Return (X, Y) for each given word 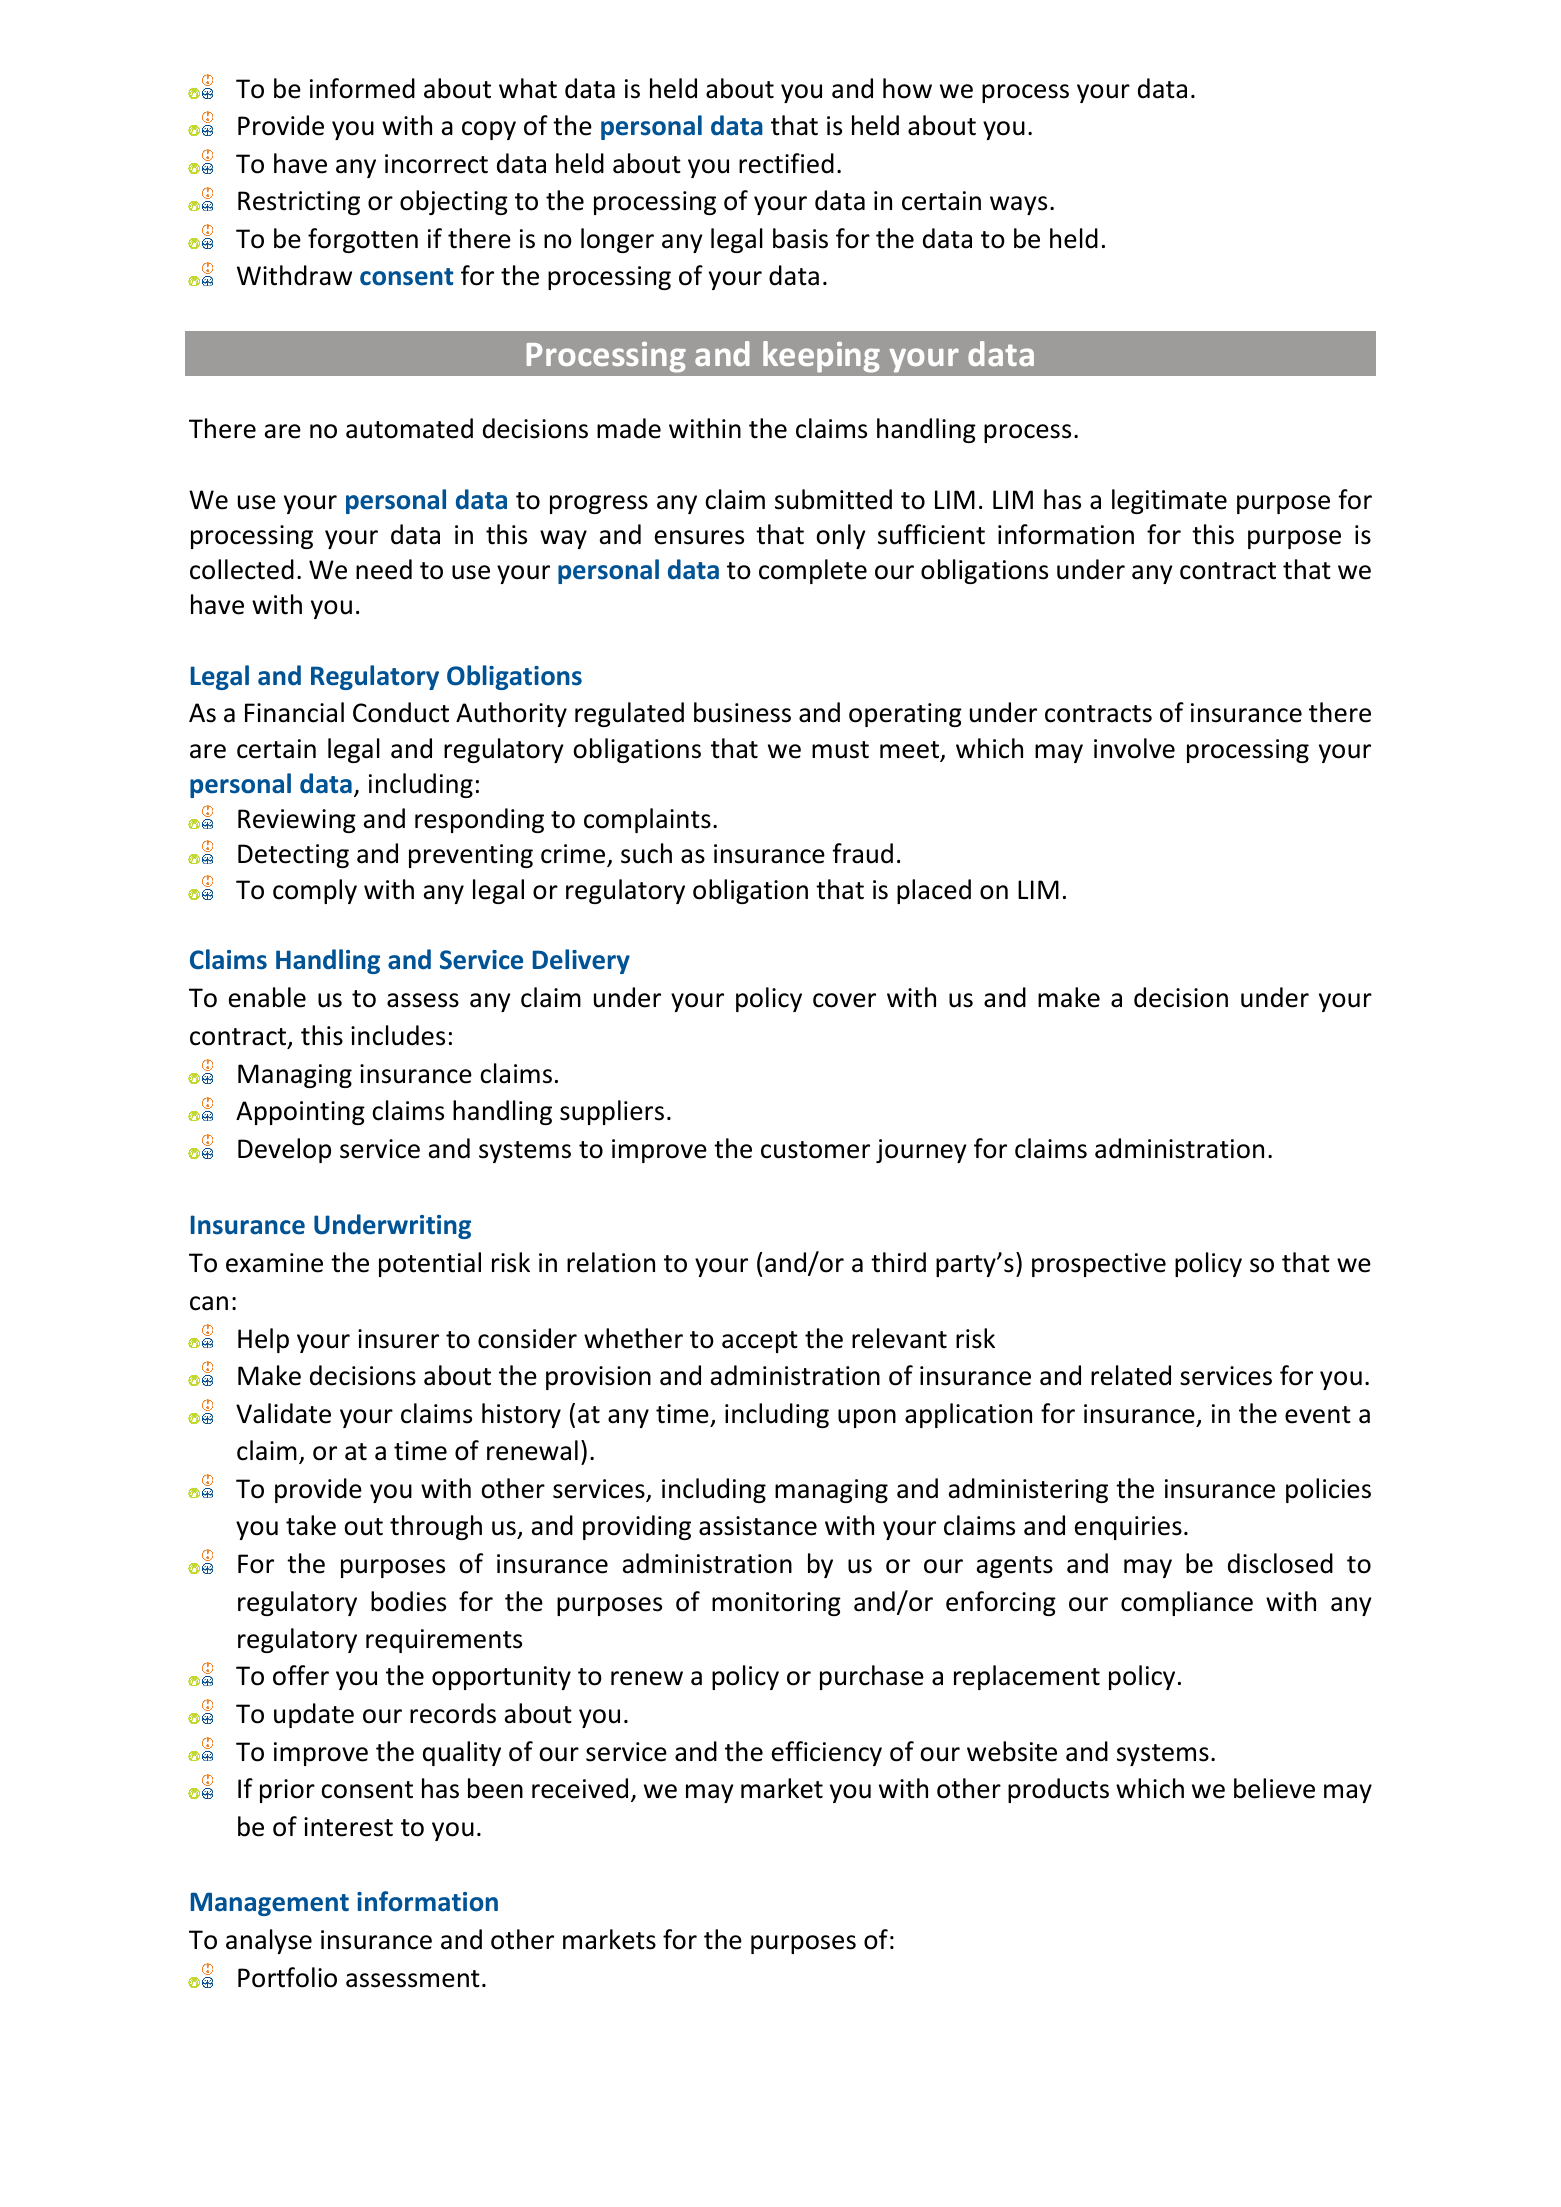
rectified (786, 163)
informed (362, 88)
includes (398, 1035)
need (384, 569)
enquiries (1128, 1528)
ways (1018, 205)
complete (813, 571)
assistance (758, 1526)
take (311, 1525)
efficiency (827, 1753)
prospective (1099, 1265)
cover (844, 1000)
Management (270, 1904)
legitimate (1169, 501)
